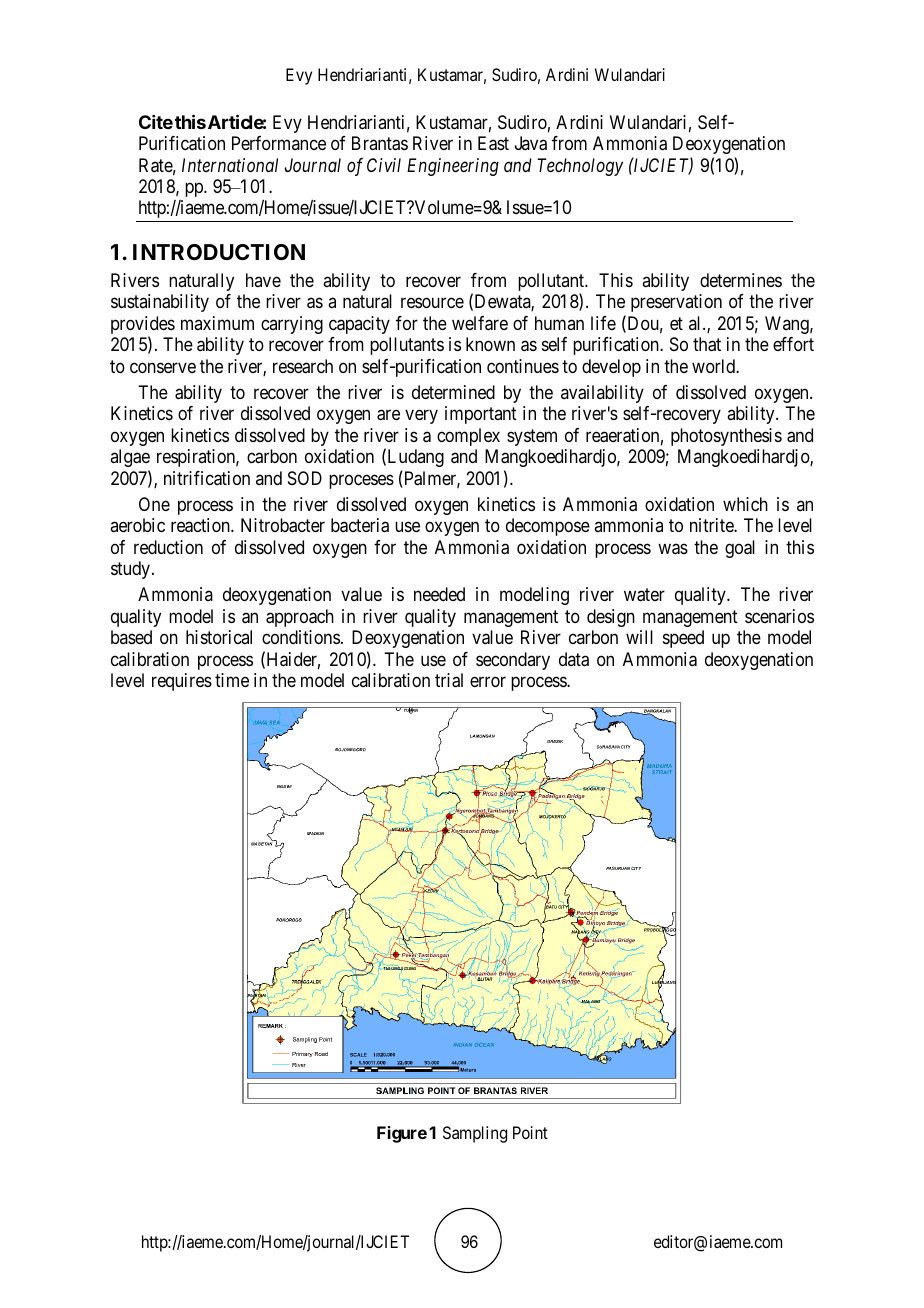  I want to click on speed, so click(683, 639).
